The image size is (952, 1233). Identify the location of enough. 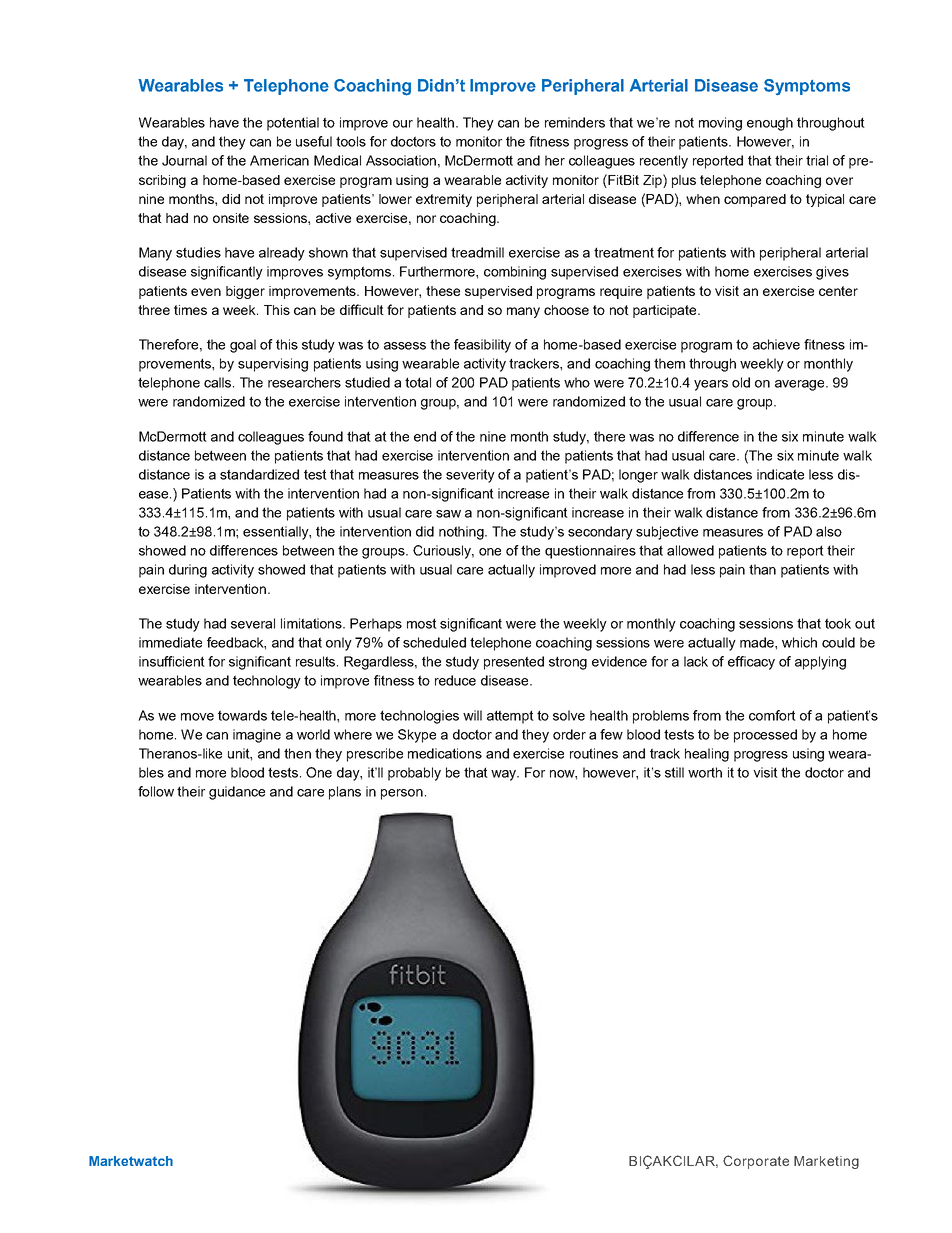
(770, 124).
